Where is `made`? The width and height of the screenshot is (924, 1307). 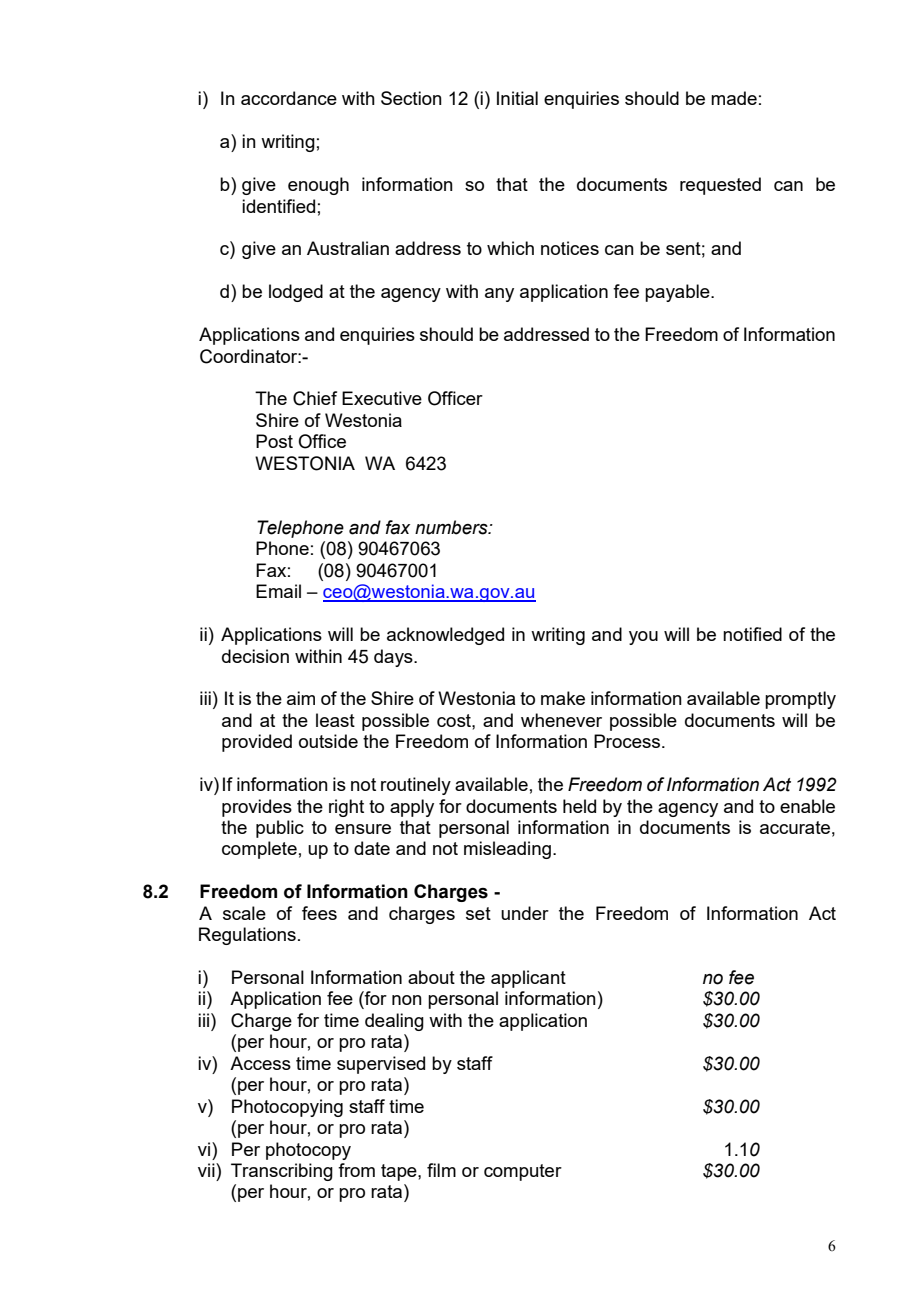
made is located at coordinates (734, 98).
